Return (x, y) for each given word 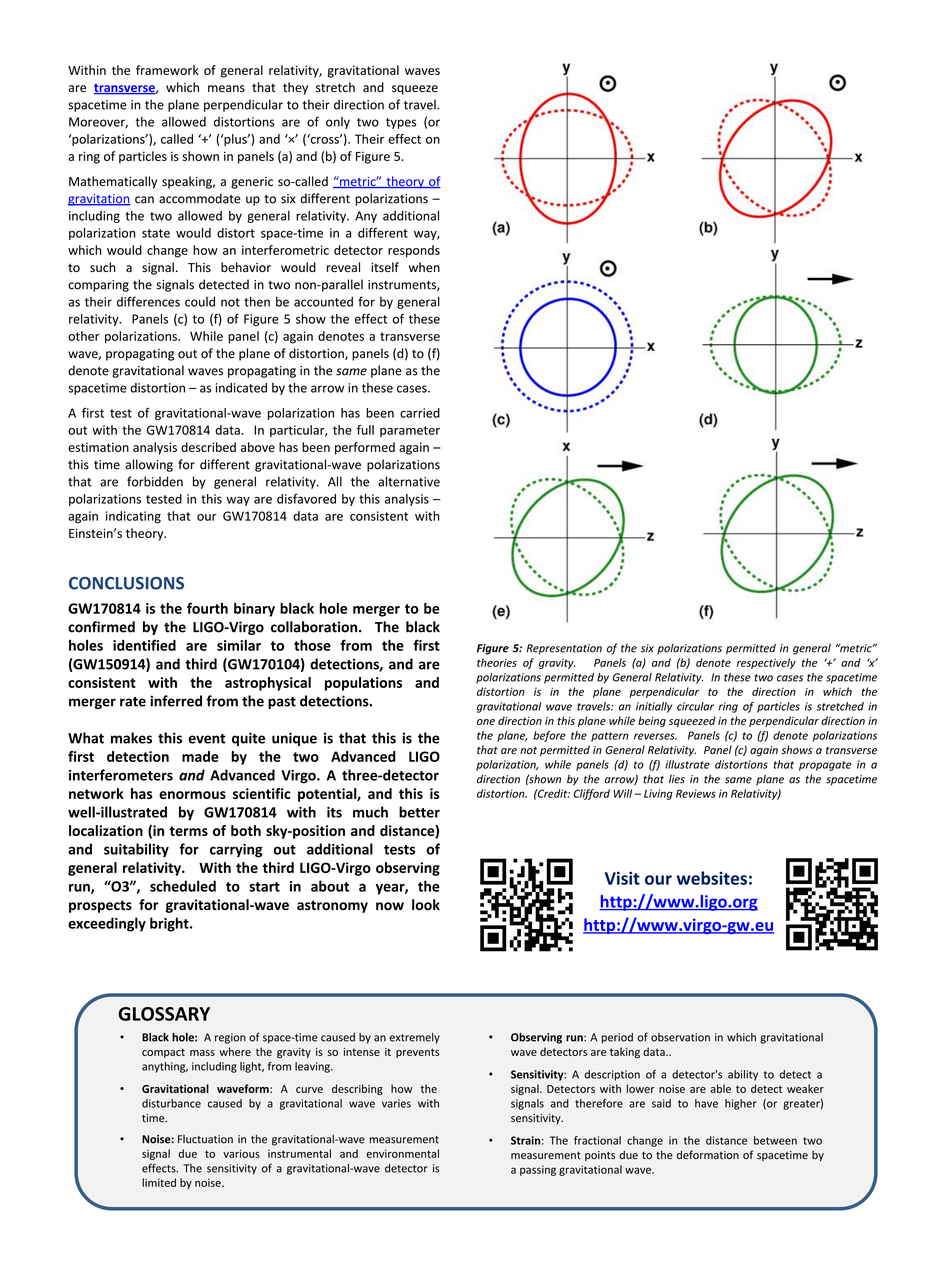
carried (420, 413)
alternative (409, 481)
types (401, 123)
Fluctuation (205, 1139)
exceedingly (107, 924)
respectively (766, 663)
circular (695, 706)
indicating (133, 517)
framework (167, 70)
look (426, 905)
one (486, 722)
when (424, 267)
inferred (176, 701)
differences (148, 301)
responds (414, 251)
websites (712, 878)
